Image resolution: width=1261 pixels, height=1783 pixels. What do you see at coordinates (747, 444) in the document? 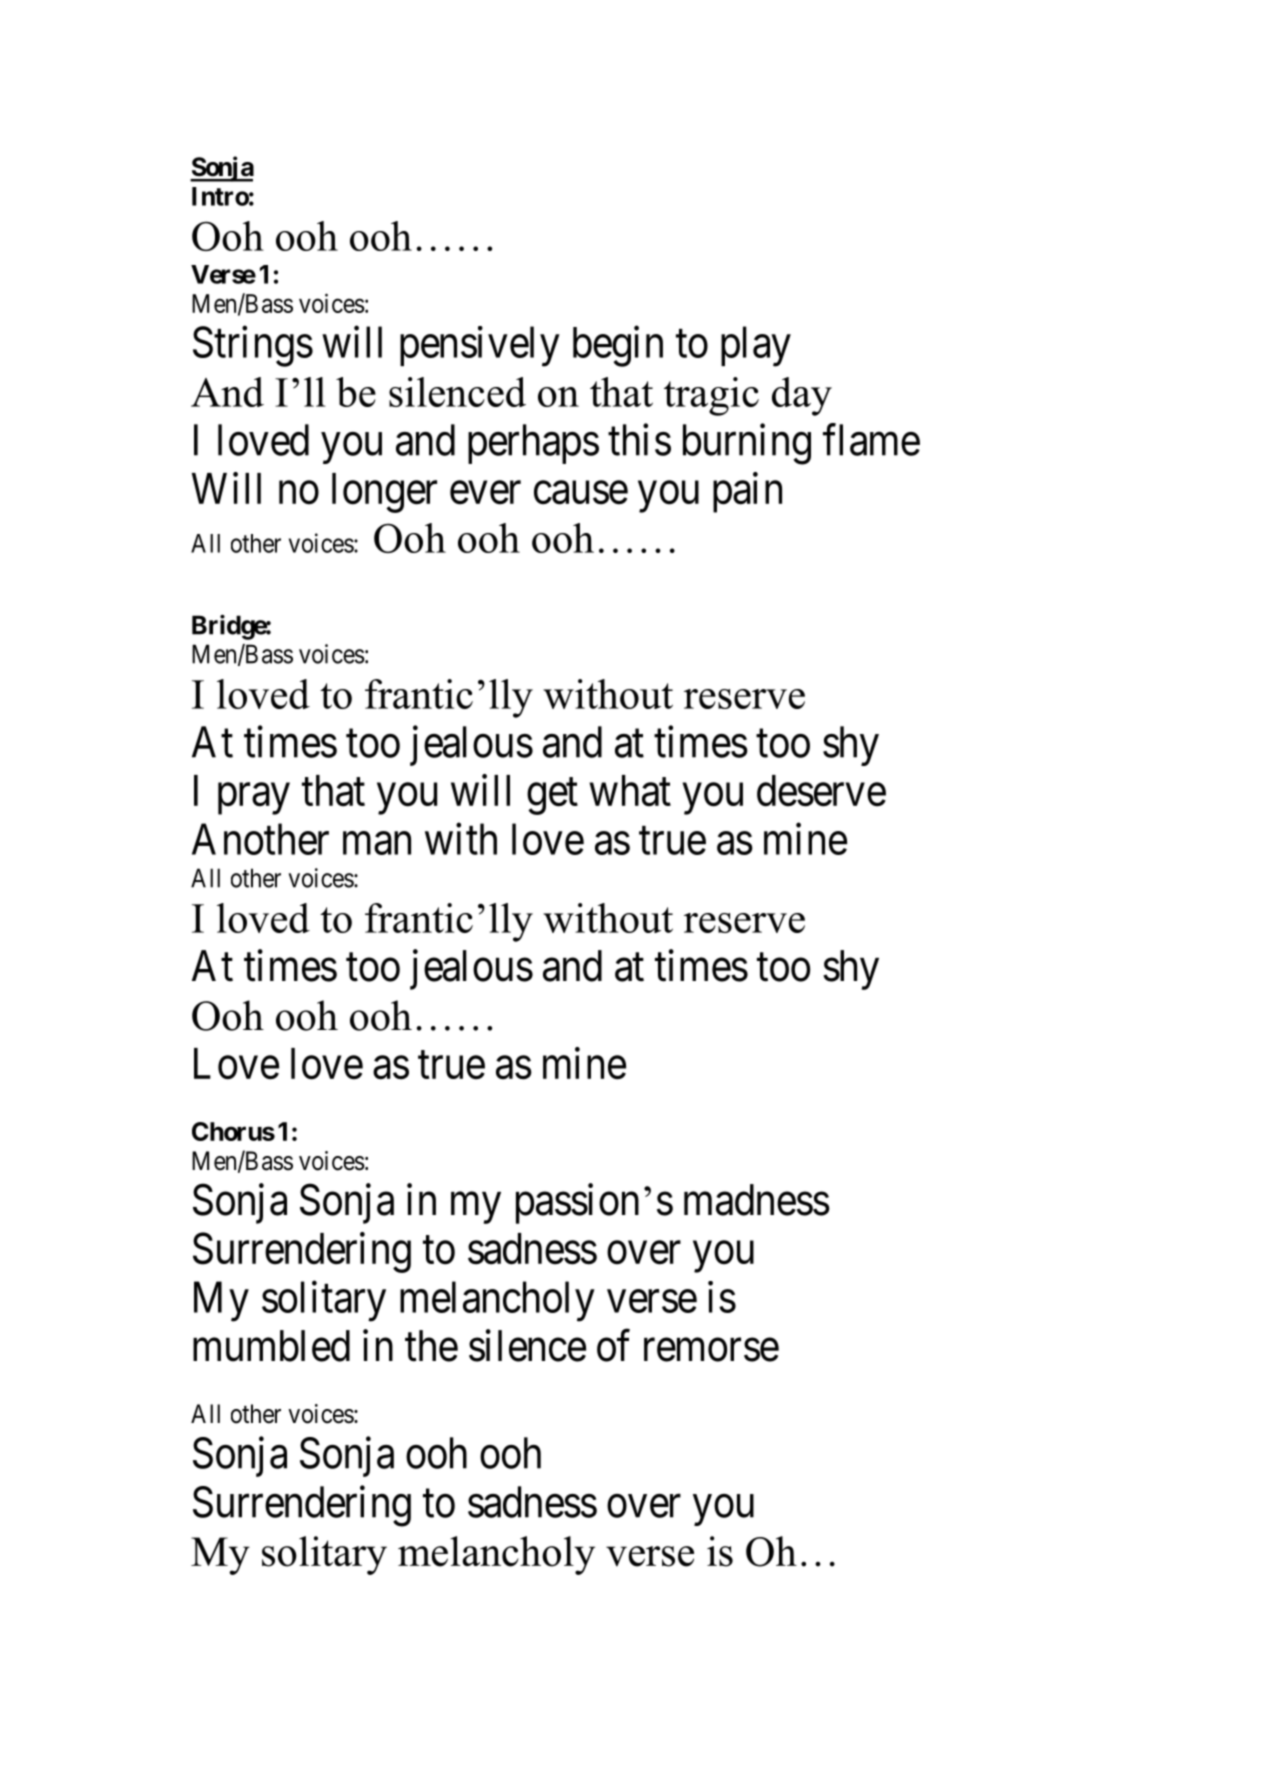
I see `burning` at bounding box center [747, 444].
